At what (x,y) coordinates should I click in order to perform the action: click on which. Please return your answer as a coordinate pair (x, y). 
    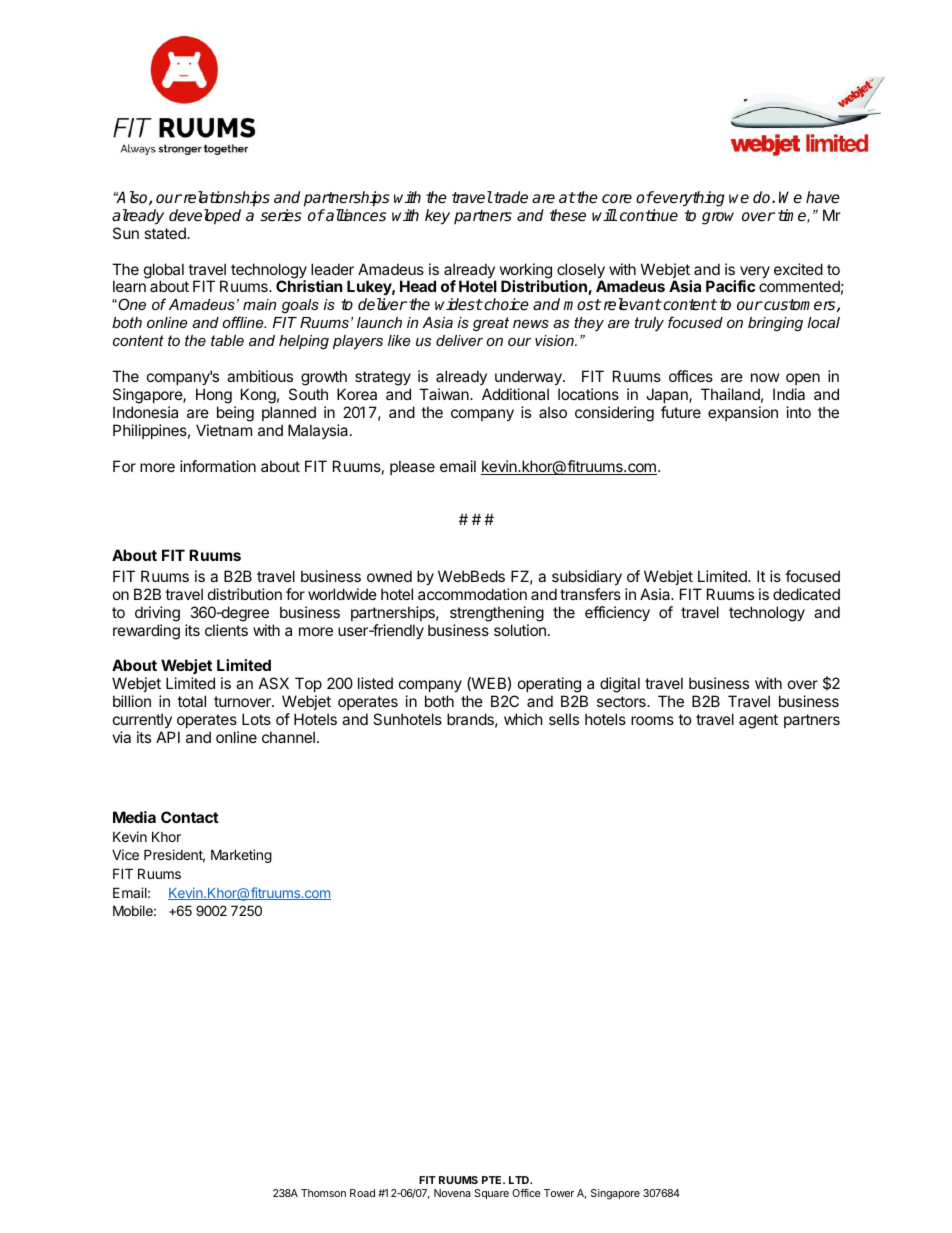
    Looking at the image, I should click on (523, 719).
